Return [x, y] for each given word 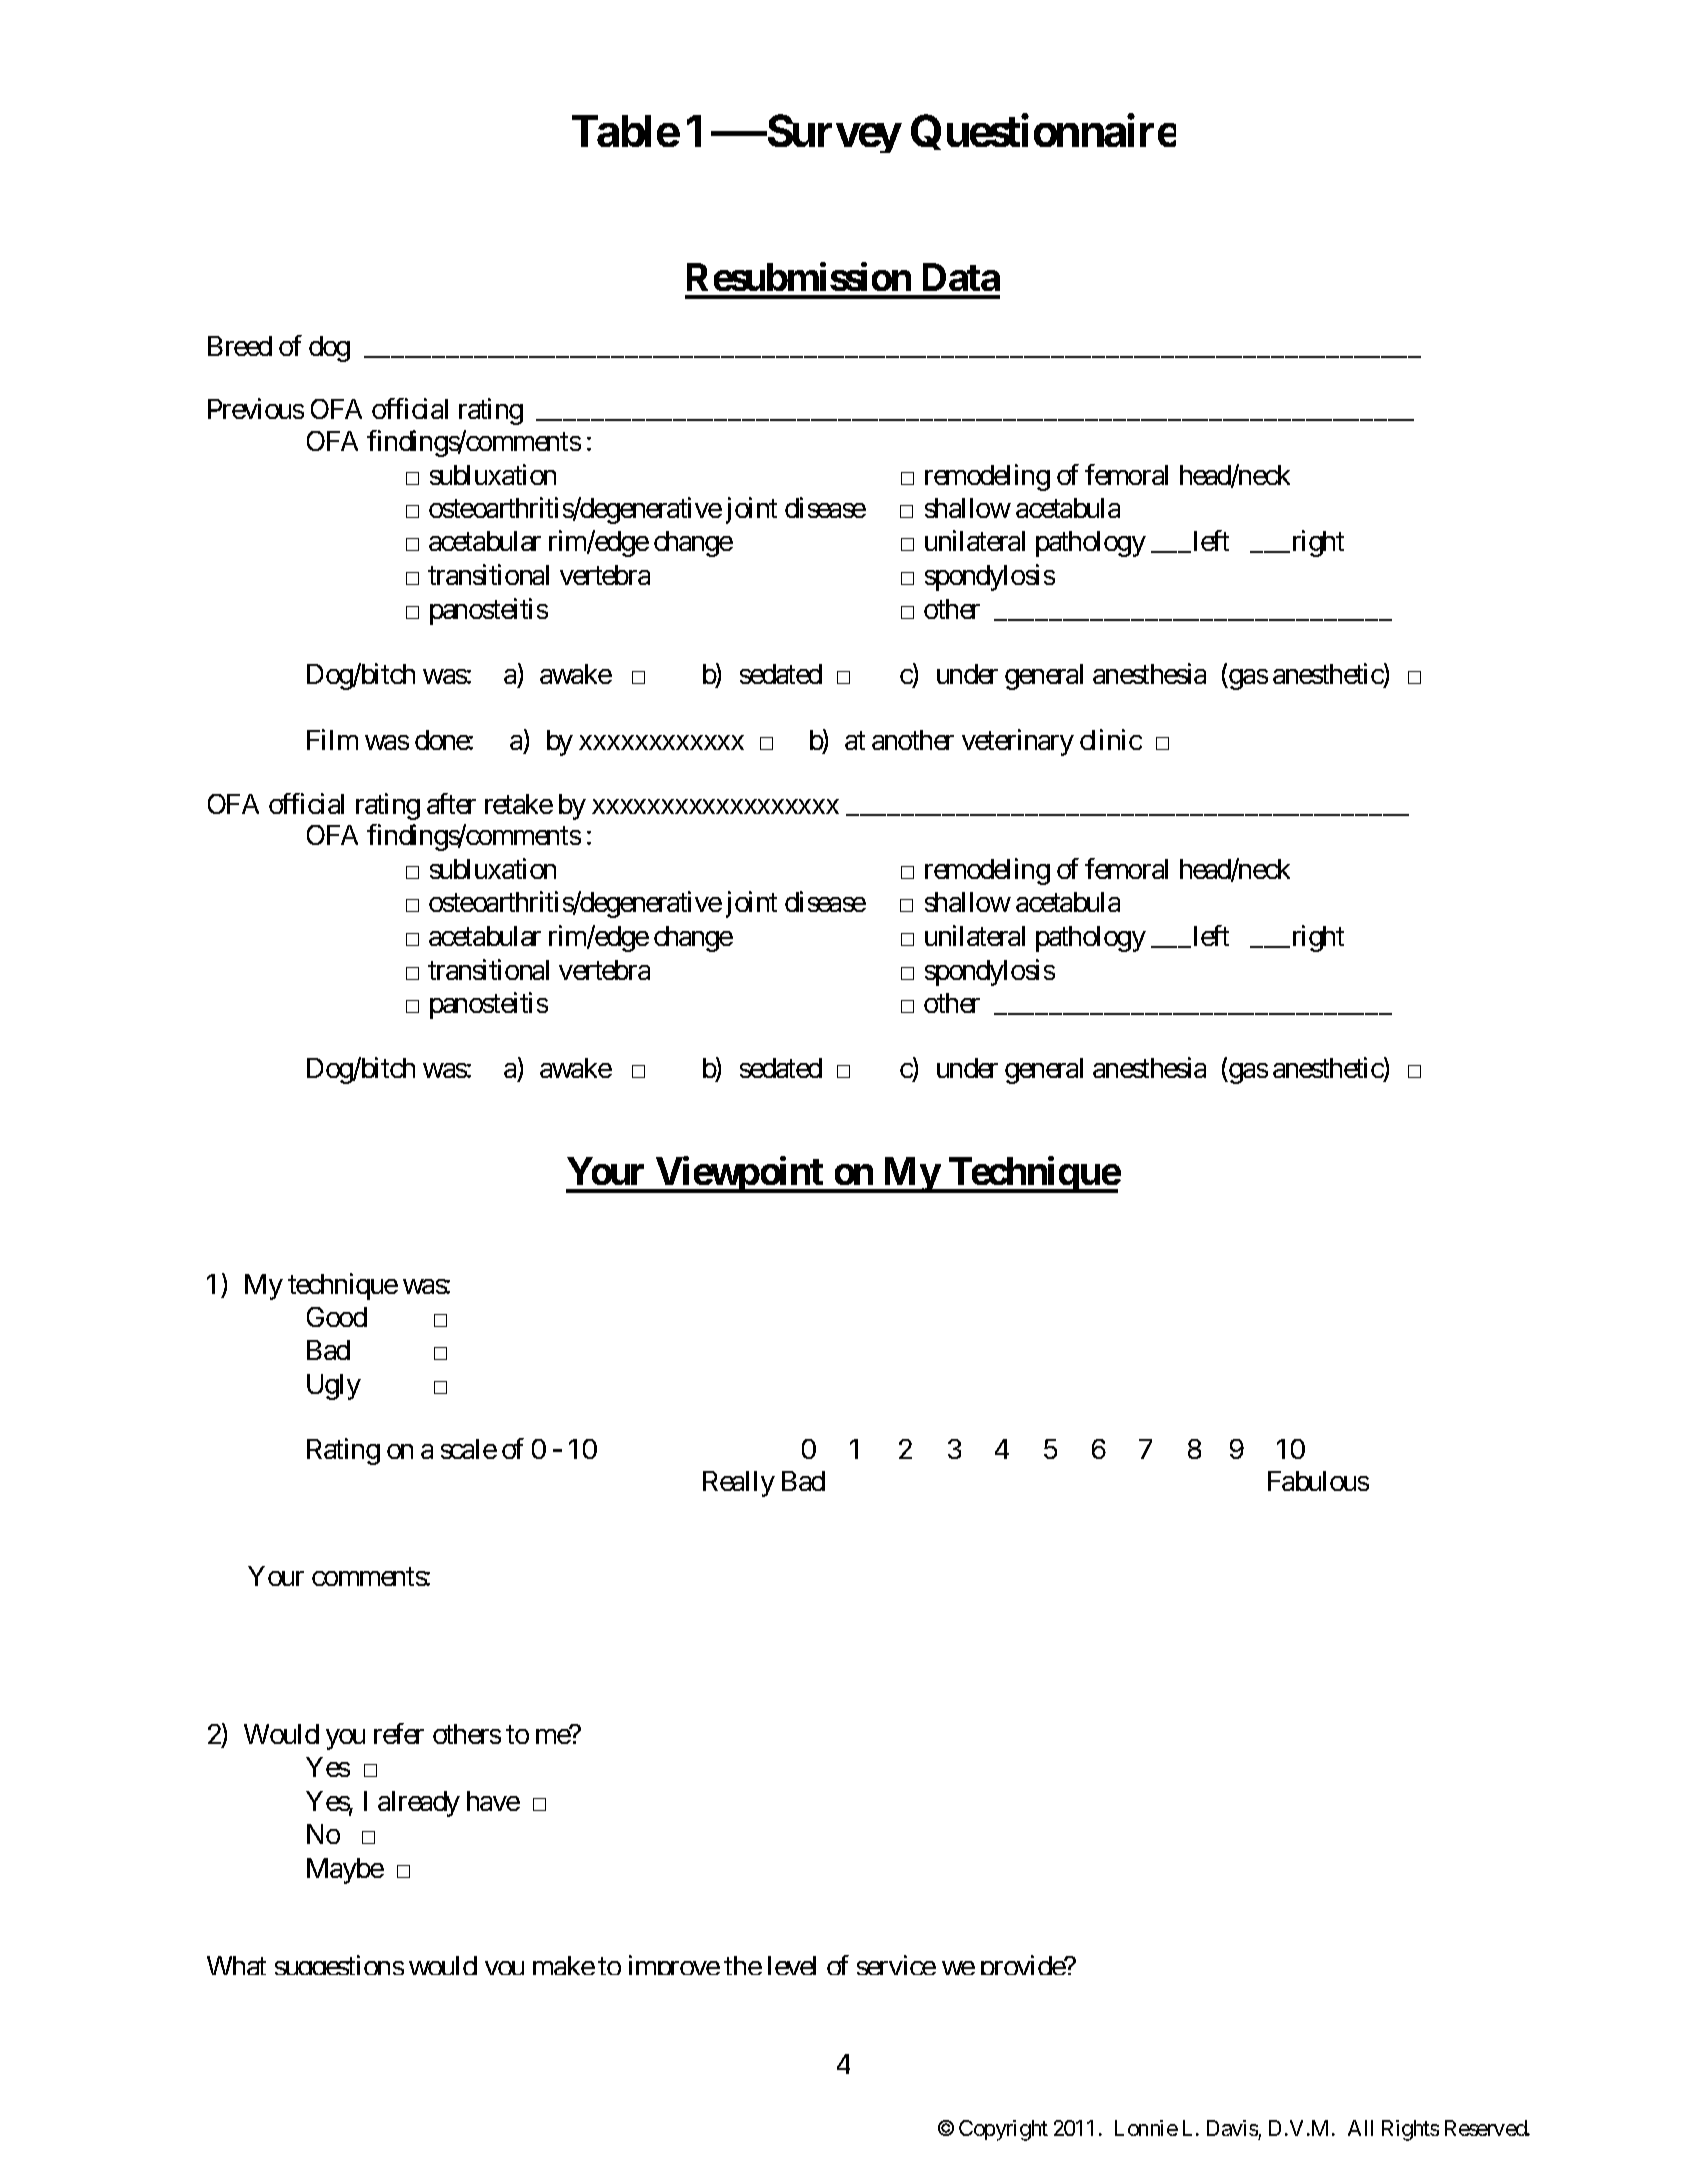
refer [399, 1733]
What [236, 1965]
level [792, 1965]
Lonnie [1146, 2128]
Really [739, 1484]
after [451, 803]
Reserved [1486, 2128]
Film [332, 739]
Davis [1232, 2128]
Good [337, 1317]
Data [961, 277]
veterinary [1018, 742]
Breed [240, 346]
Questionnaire [1043, 132]
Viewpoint [739, 1174]
